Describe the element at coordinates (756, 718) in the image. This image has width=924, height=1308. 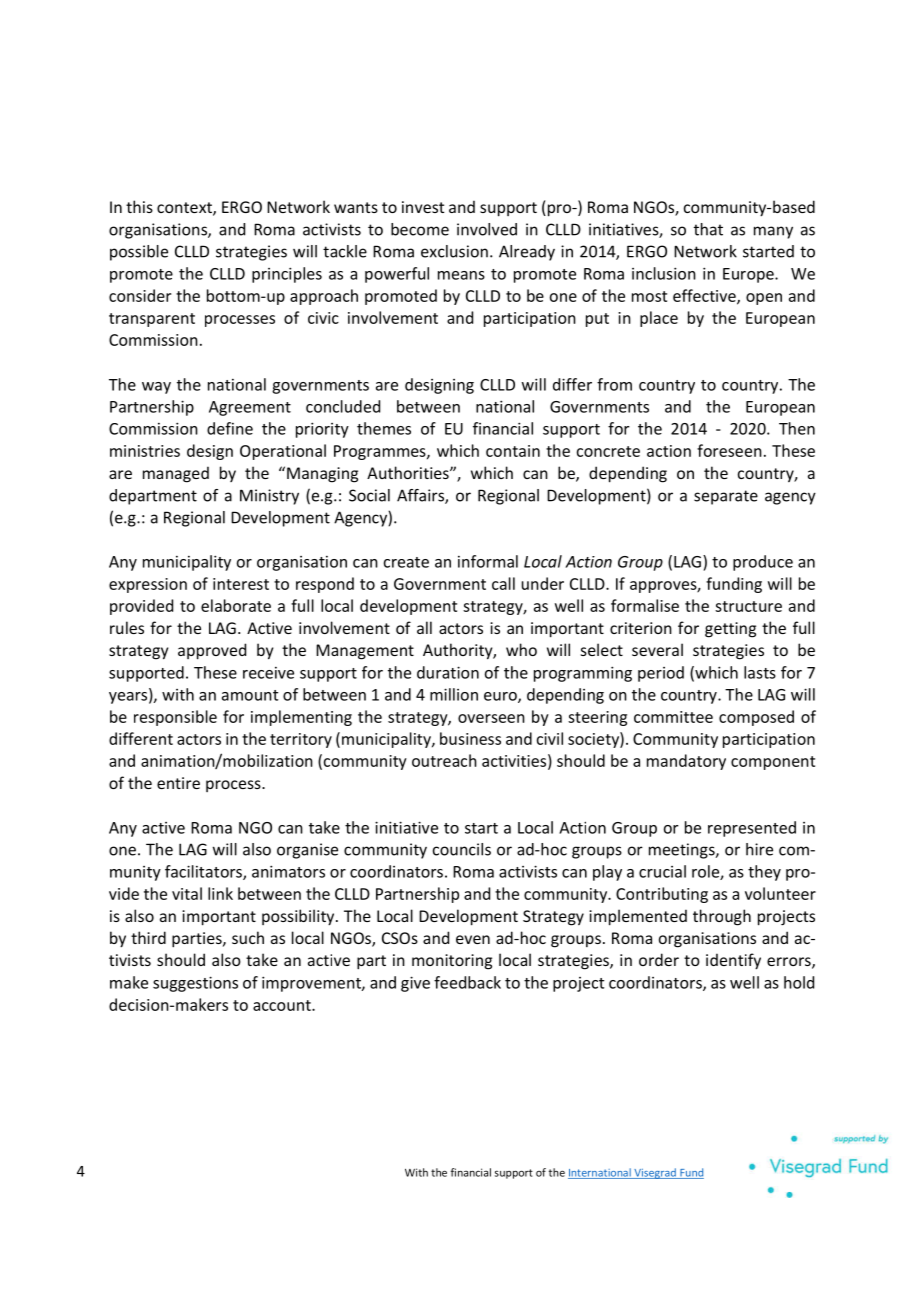
I see `composed` at that location.
